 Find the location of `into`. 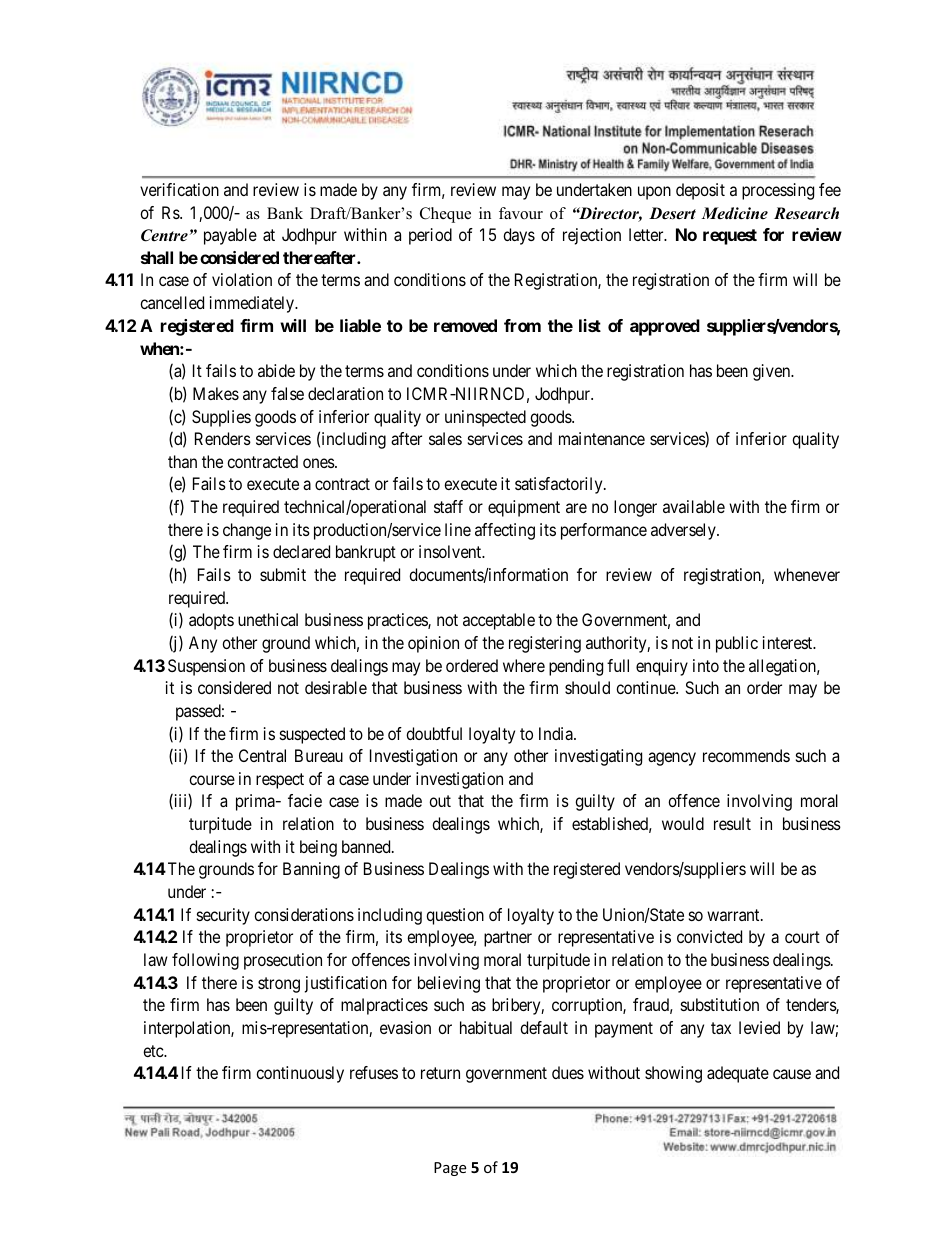

into is located at coordinates (706, 665).
